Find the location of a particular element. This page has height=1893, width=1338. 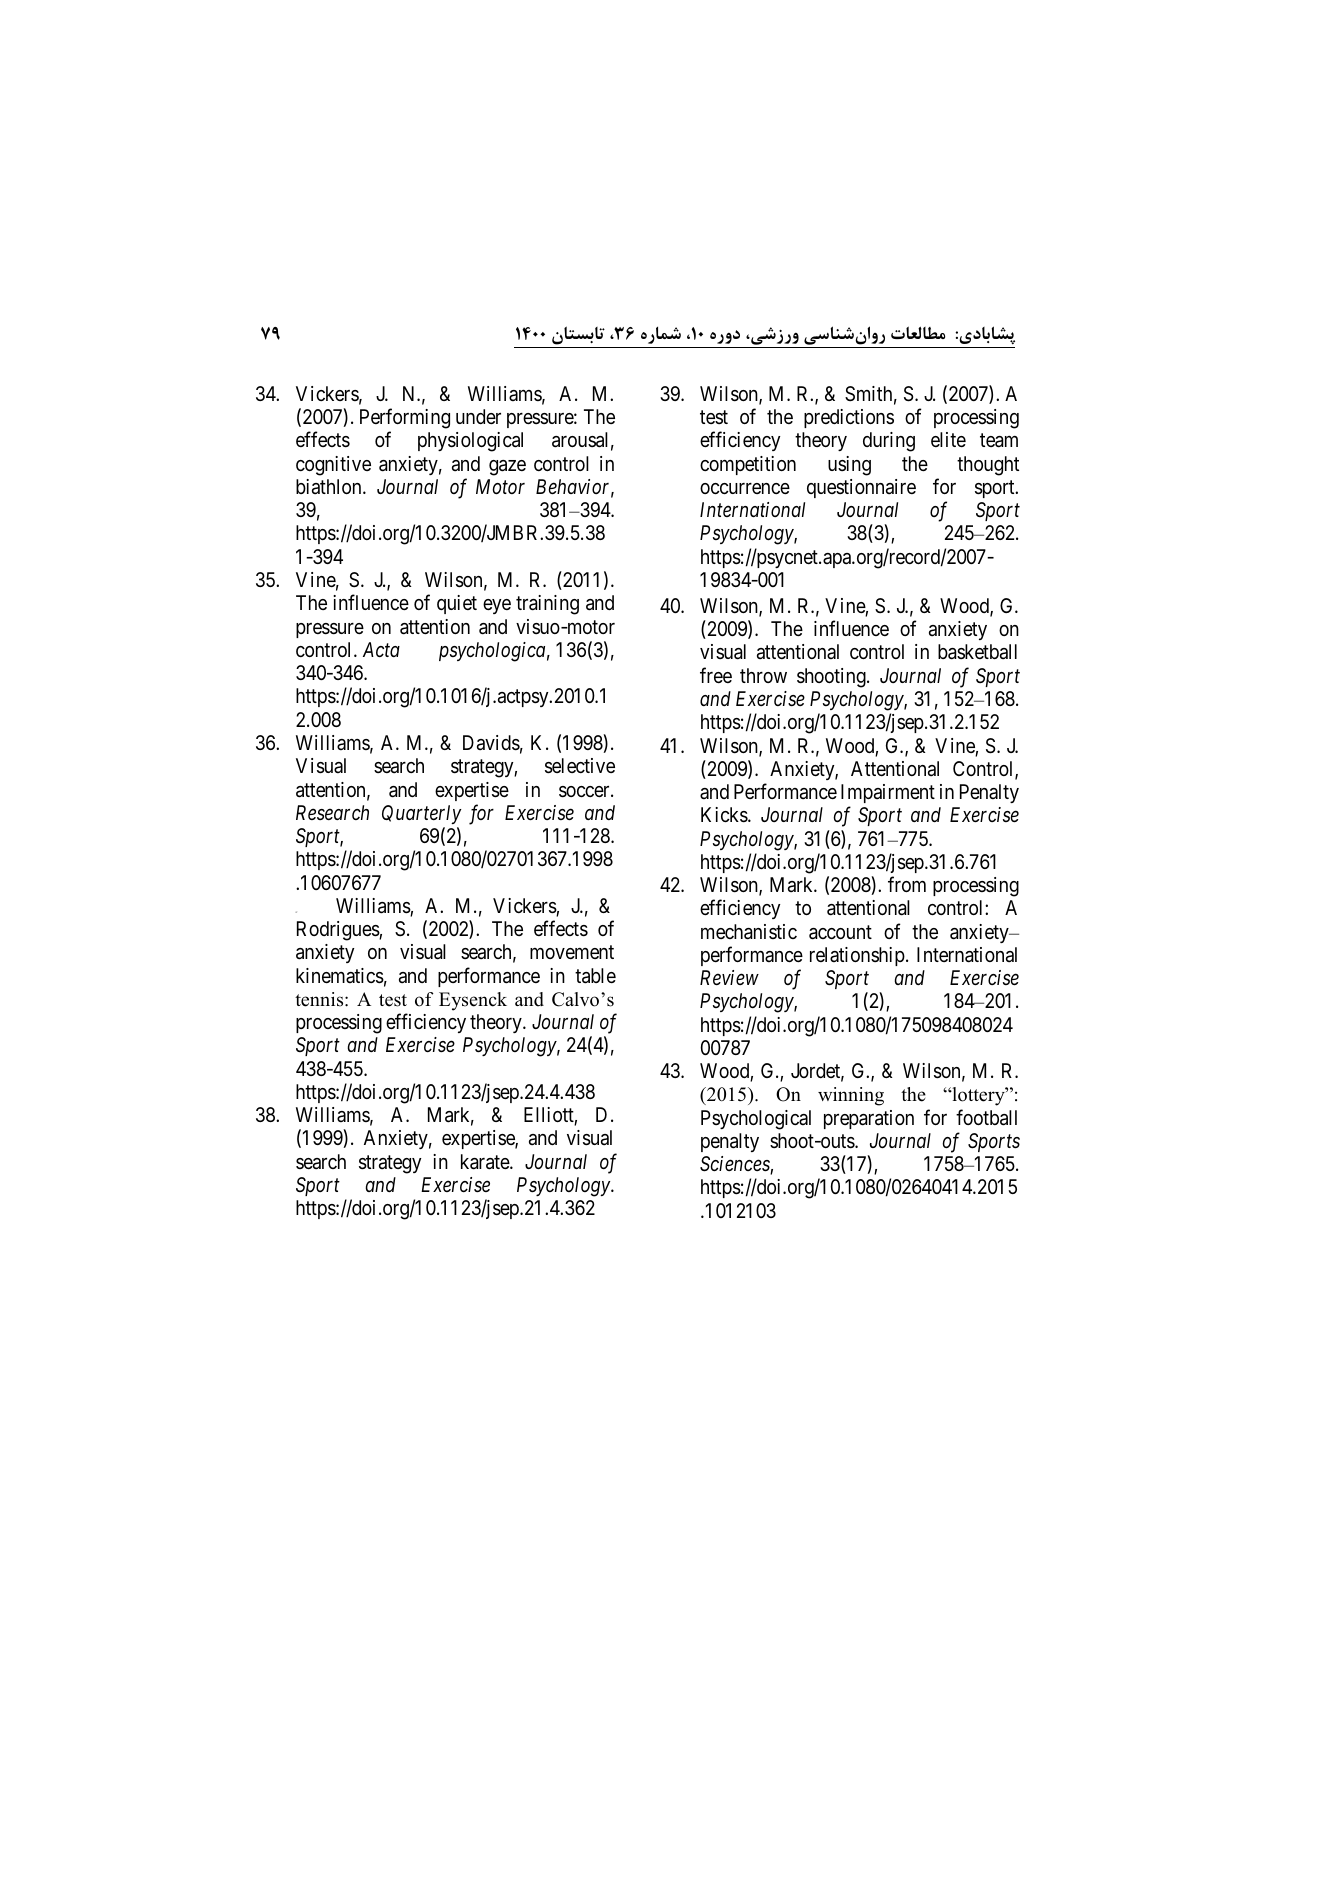

Performing is located at coordinates (405, 420).
